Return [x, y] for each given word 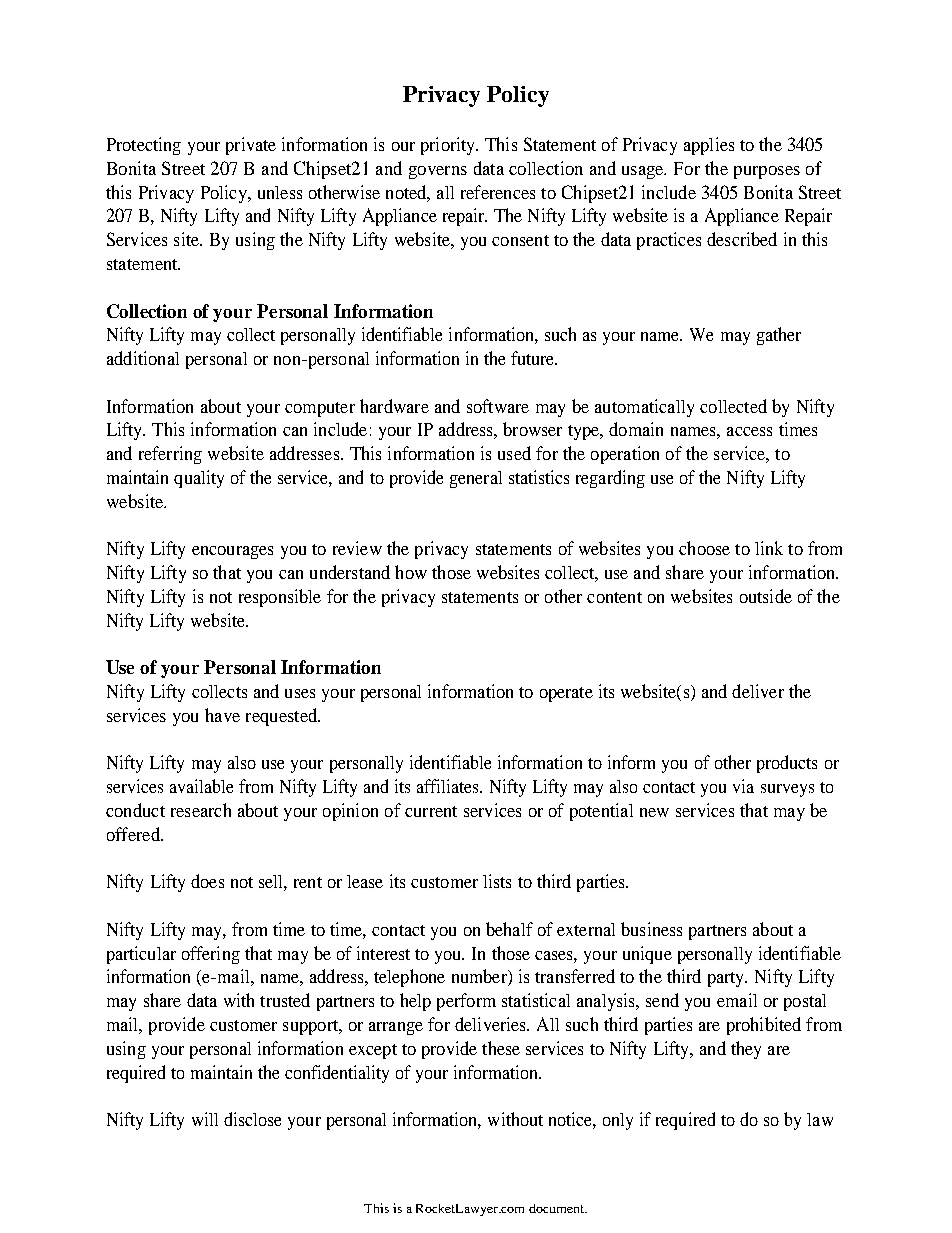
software [498, 406]
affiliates [449, 786]
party [727, 979]
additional [143, 358]
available [201, 786]
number [480, 977]
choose [704, 548]
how [411, 572]
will [205, 1119]
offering [211, 955]
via [743, 786]
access [749, 431]
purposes [767, 172]
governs [438, 172]
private [251, 146]
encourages [232, 552]
